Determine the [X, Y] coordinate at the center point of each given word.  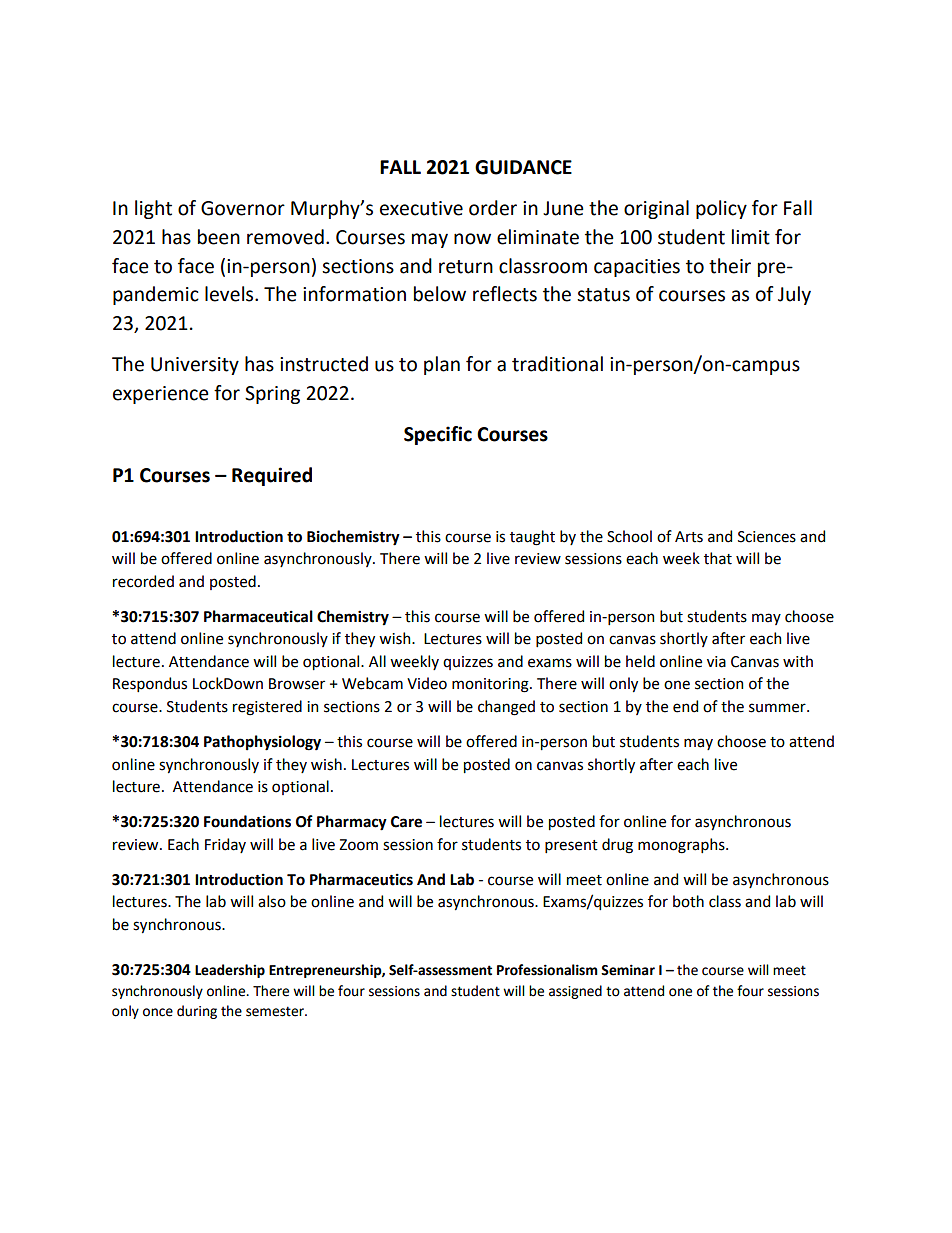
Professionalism [547, 970]
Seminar [628, 970]
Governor [243, 208]
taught [532, 538]
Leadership [230, 971]
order [493, 208]
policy [721, 209]
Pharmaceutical [258, 616]
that [718, 558]
